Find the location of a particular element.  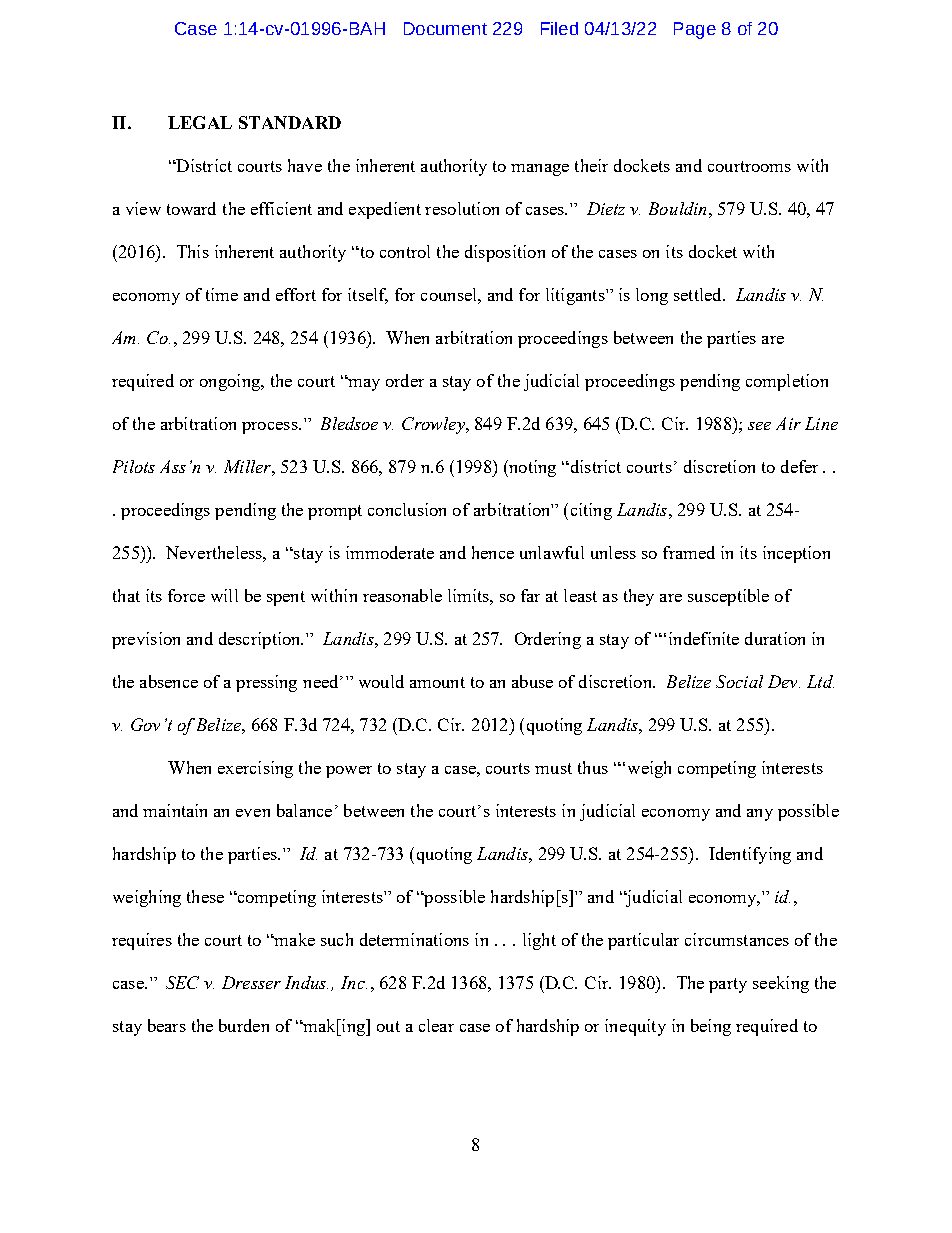

Document is located at coordinates (445, 28).
